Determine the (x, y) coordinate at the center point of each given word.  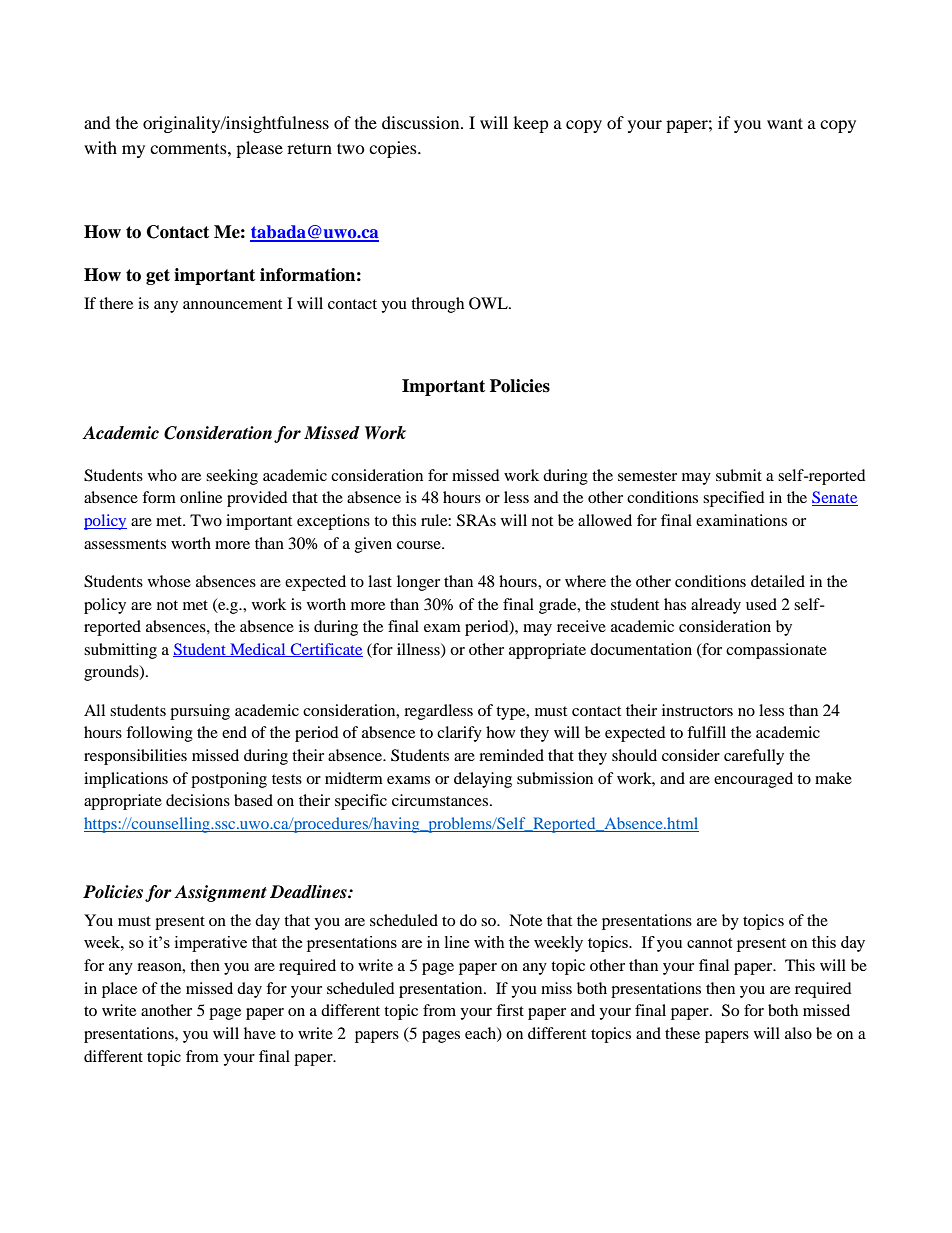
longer (418, 583)
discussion (422, 122)
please (259, 149)
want (785, 123)
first (510, 1010)
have (260, 1033)
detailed (778, 581)
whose (169, 581)
